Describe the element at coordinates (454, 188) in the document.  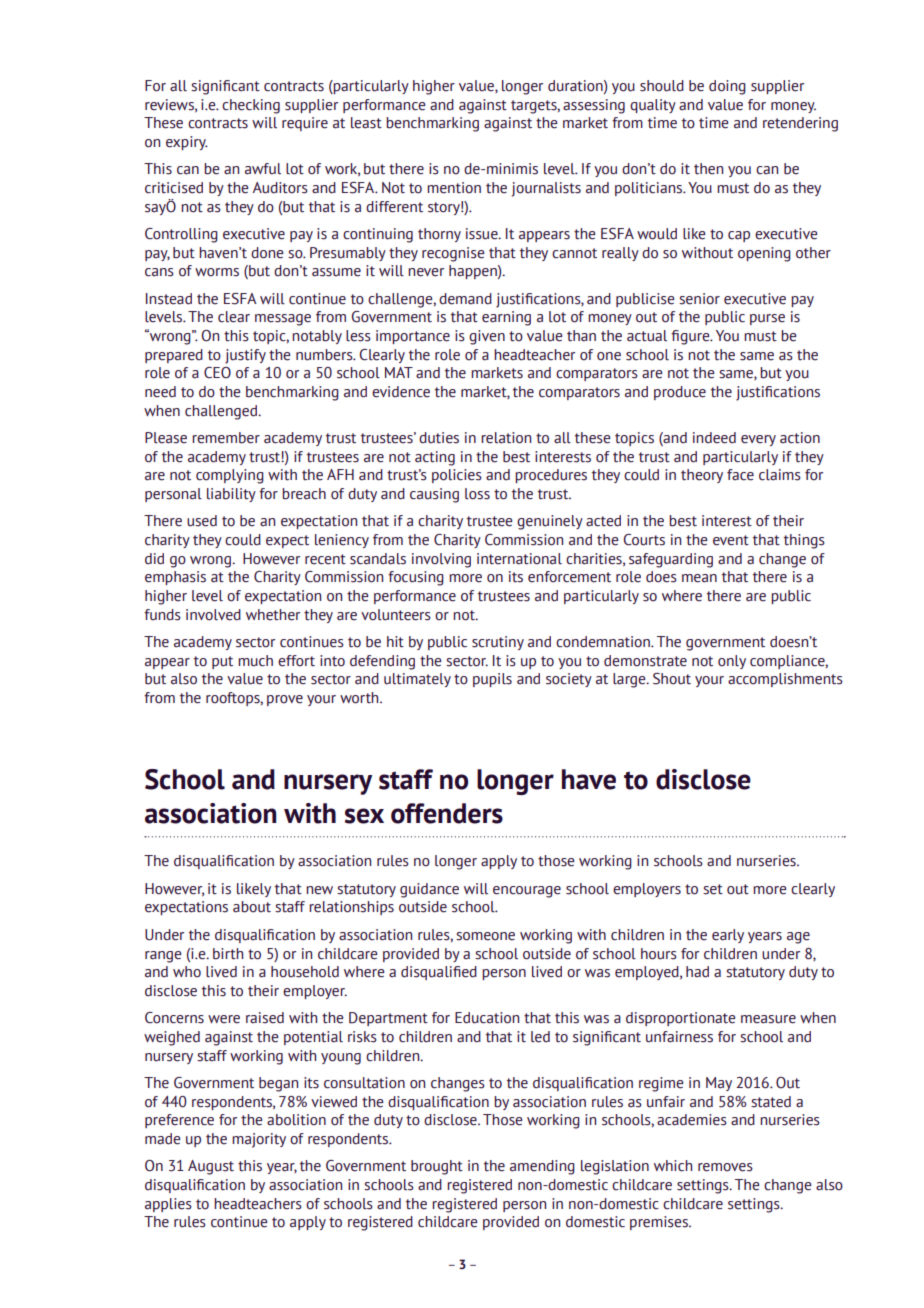
I see `mention` at that location.
